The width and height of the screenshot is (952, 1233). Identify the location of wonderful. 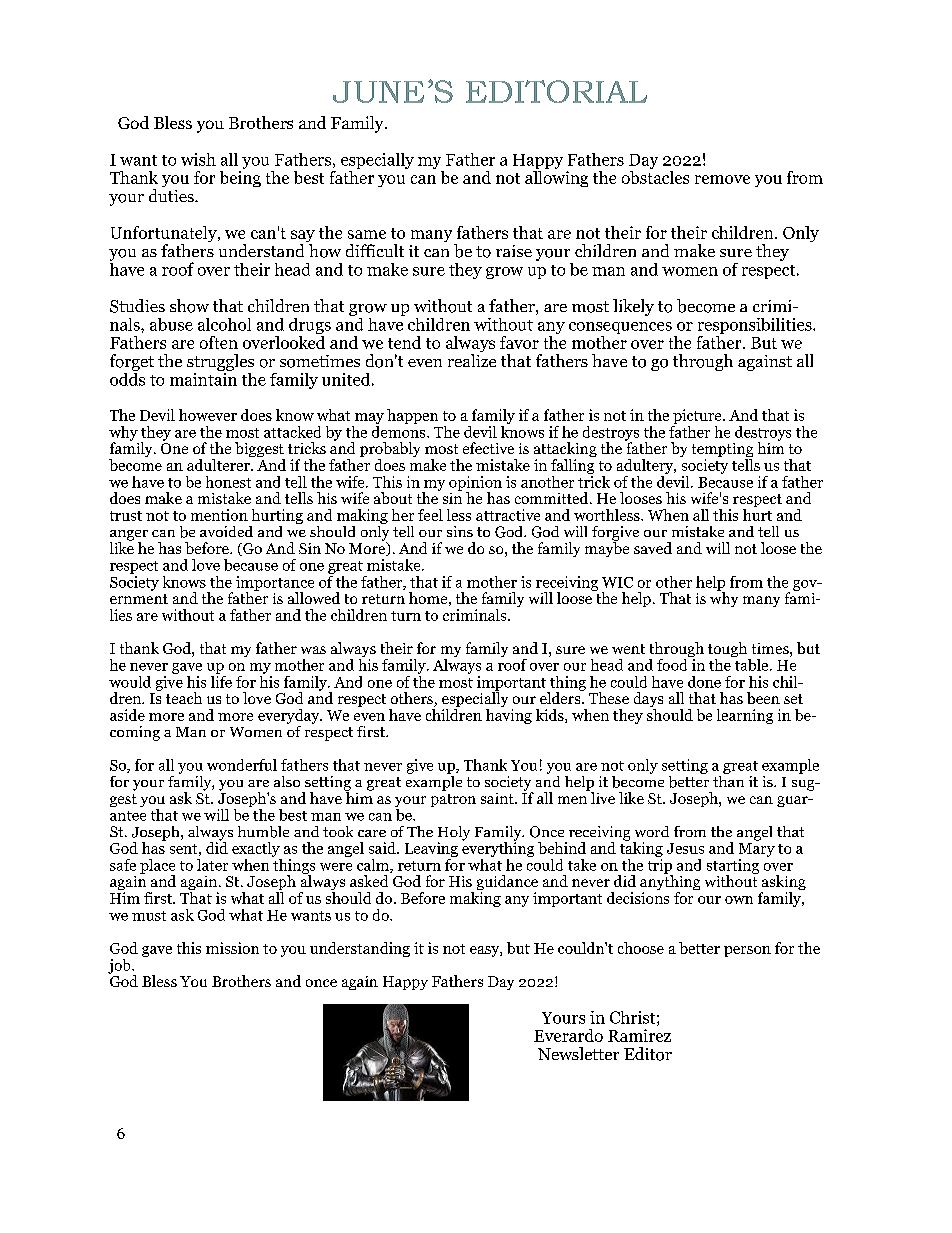
(242, 765).
